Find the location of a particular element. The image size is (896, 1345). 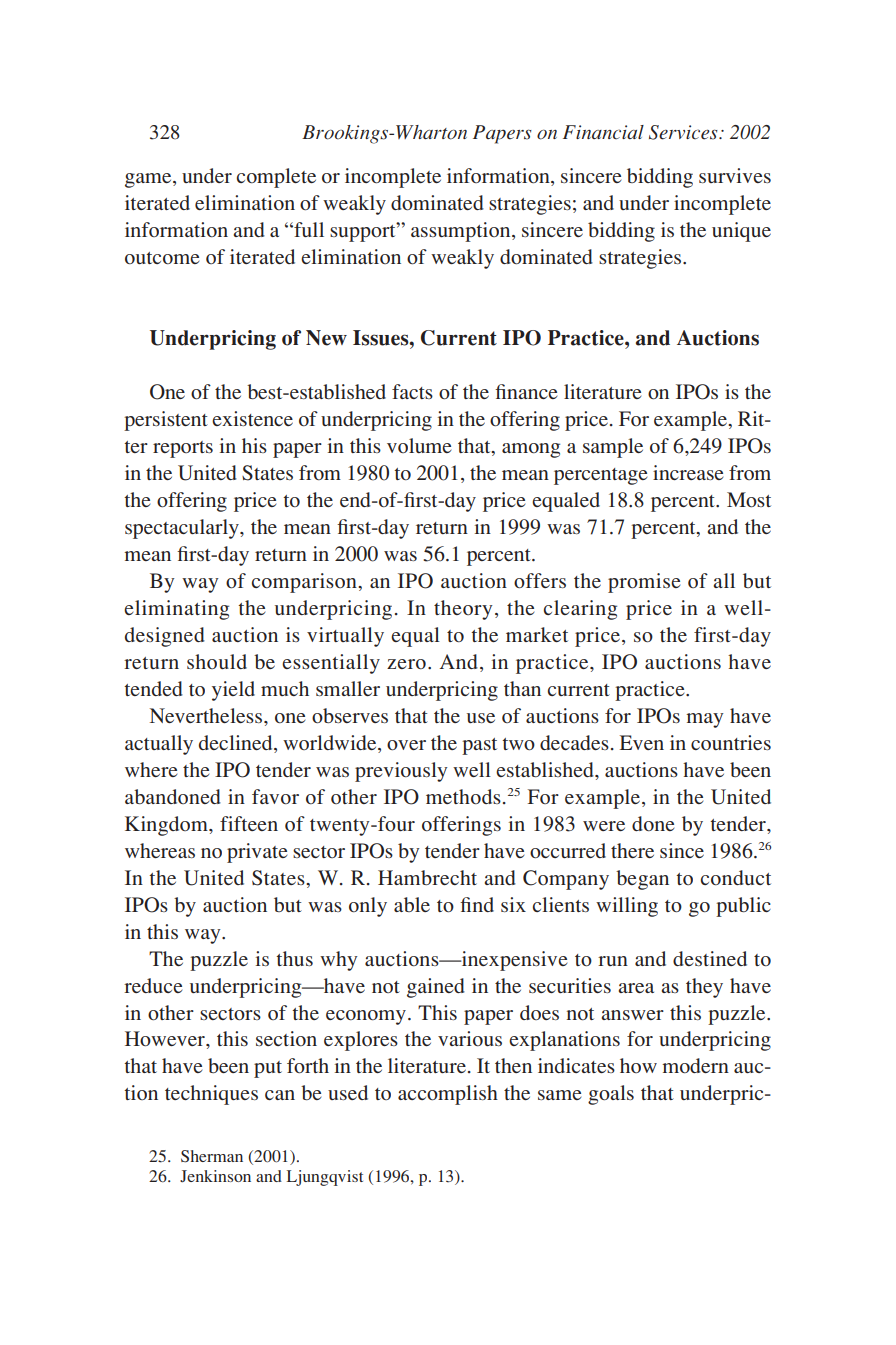

accomplish is located at coordinates (448, 1095).
